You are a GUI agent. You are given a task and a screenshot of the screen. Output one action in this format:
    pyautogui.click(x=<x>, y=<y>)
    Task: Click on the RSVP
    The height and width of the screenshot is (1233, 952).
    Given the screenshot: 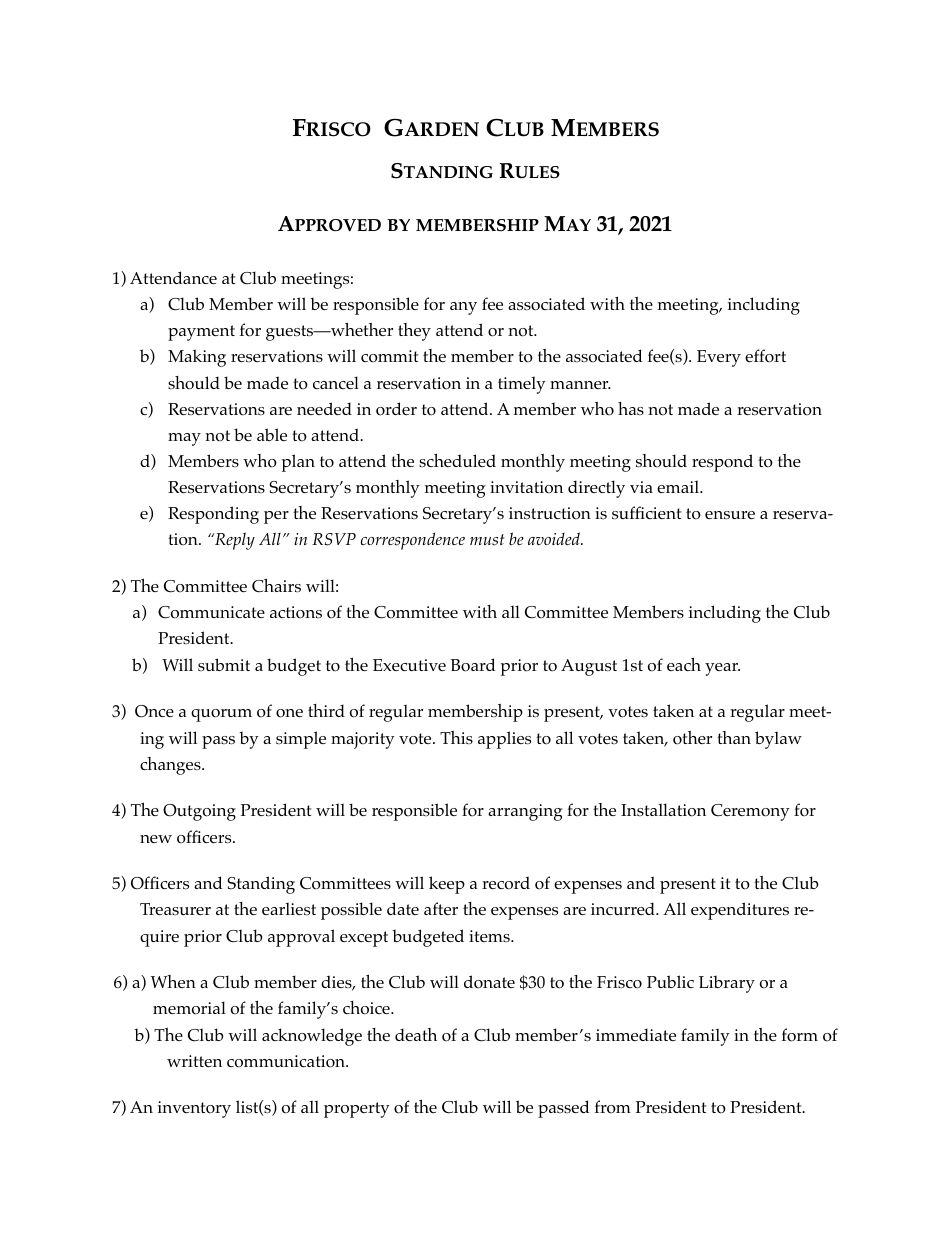 What is the action you would take?
    pyautogui.click(x=334, y=539)
